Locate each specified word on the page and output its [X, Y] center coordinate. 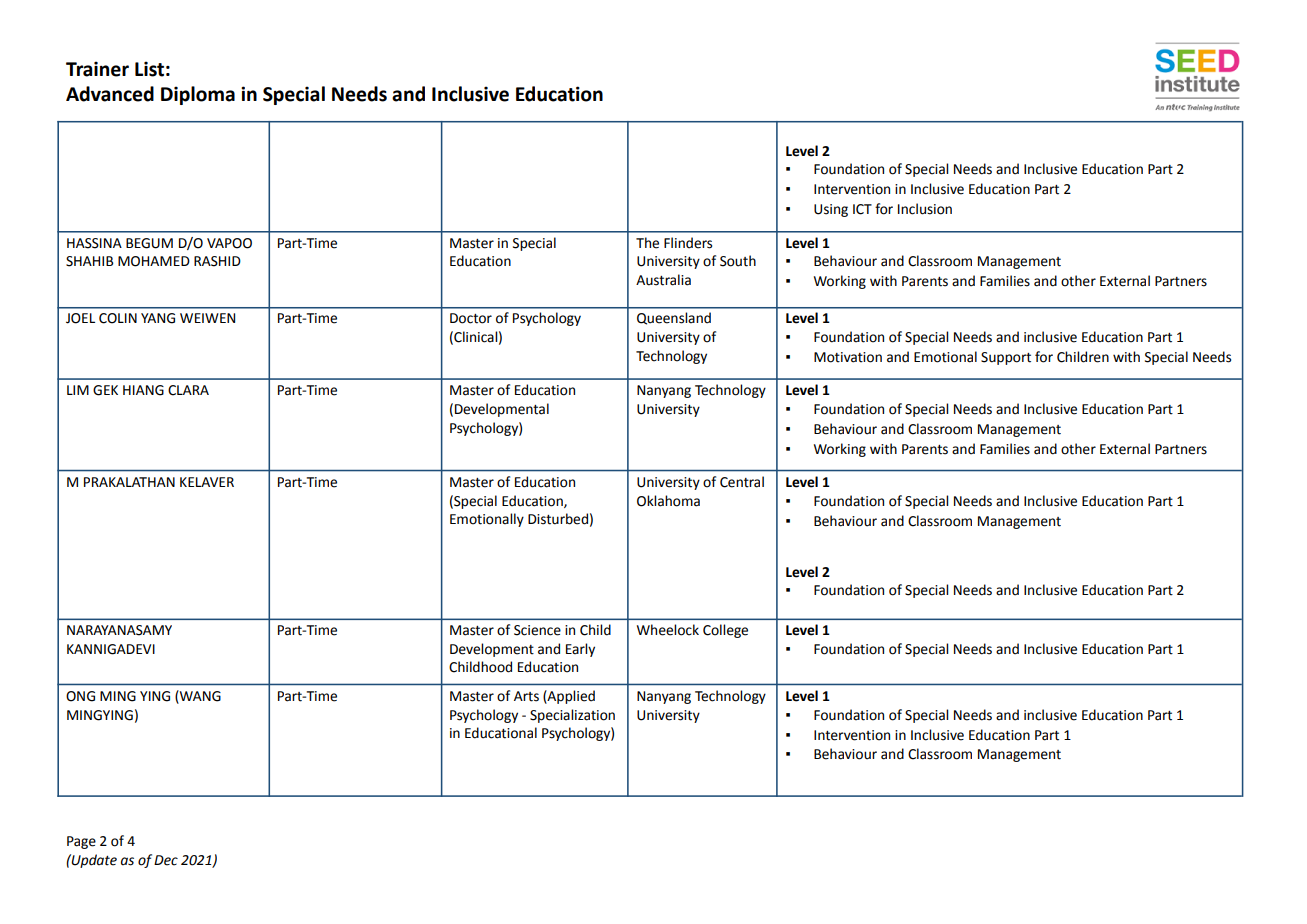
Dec [166, 860]
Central [742, 482]
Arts [526, 696]
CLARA [188, 390]
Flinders [688, 243]
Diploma [198, 95]
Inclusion [925, 209]
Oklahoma [668, 501]
